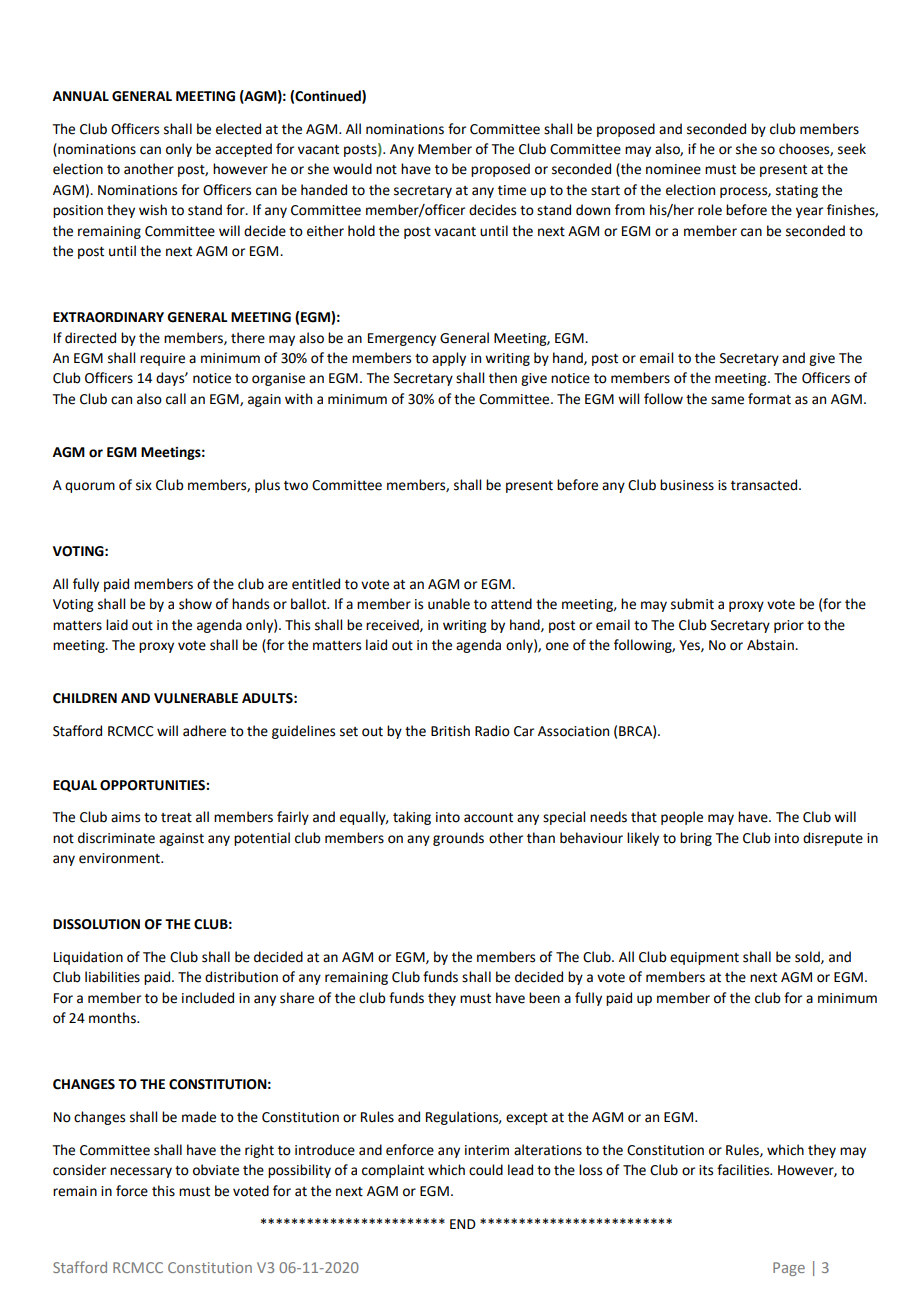 Image resolution: width=924 pixels, height=1307 pixels. What do you see at coordinates (458, 839) in the screenshot?
I see `grounds` at bounding box center [458, 839].
